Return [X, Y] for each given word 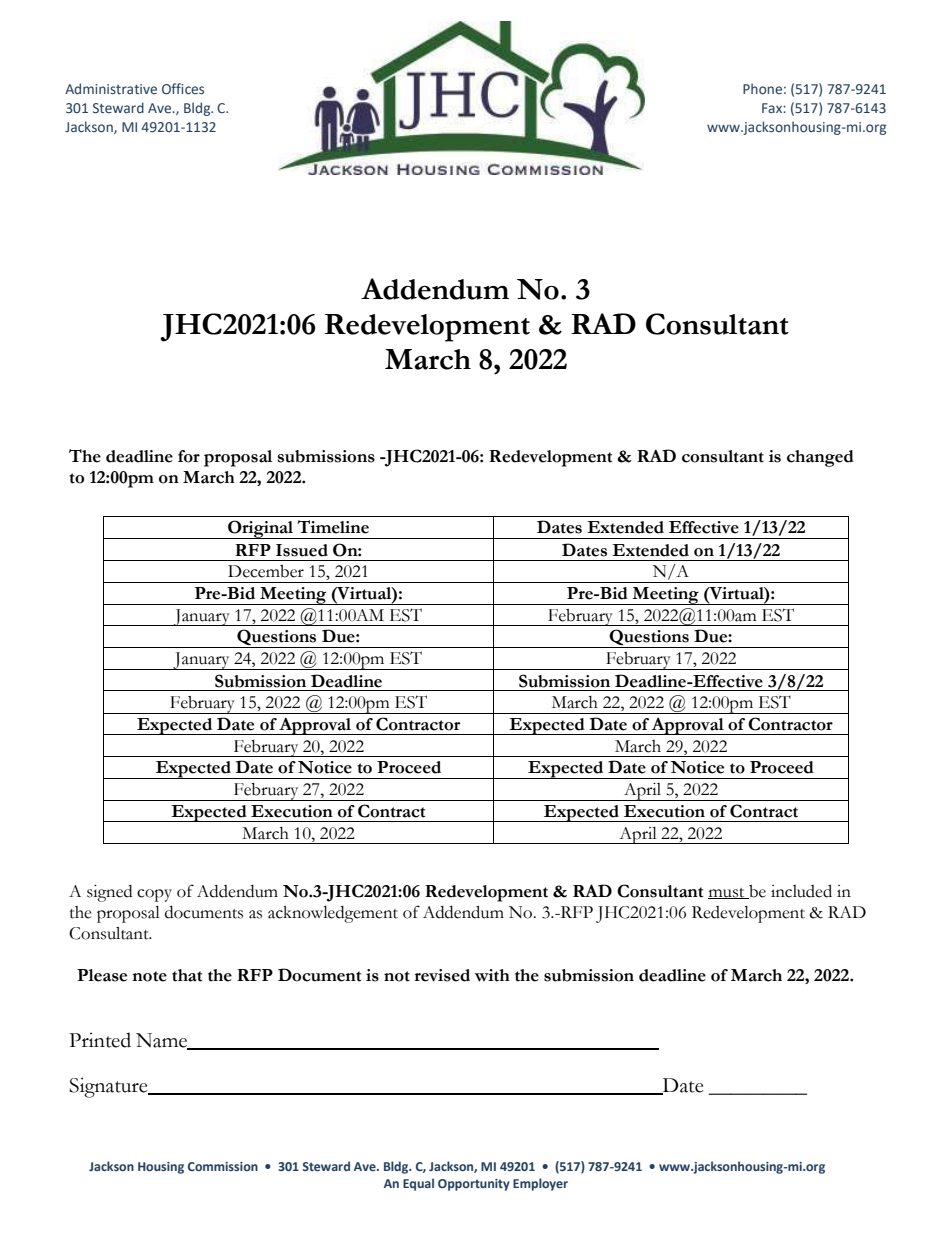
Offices [183, 88]
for [189, 456]
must [727, 893]
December [266, 571]
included [801, 891]
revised [442, 975]
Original [261, 529]
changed [820, 458]
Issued [302, 550]
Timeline [333, 527]
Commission [223, 1166]
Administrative [111, 88]
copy [154, 895]
